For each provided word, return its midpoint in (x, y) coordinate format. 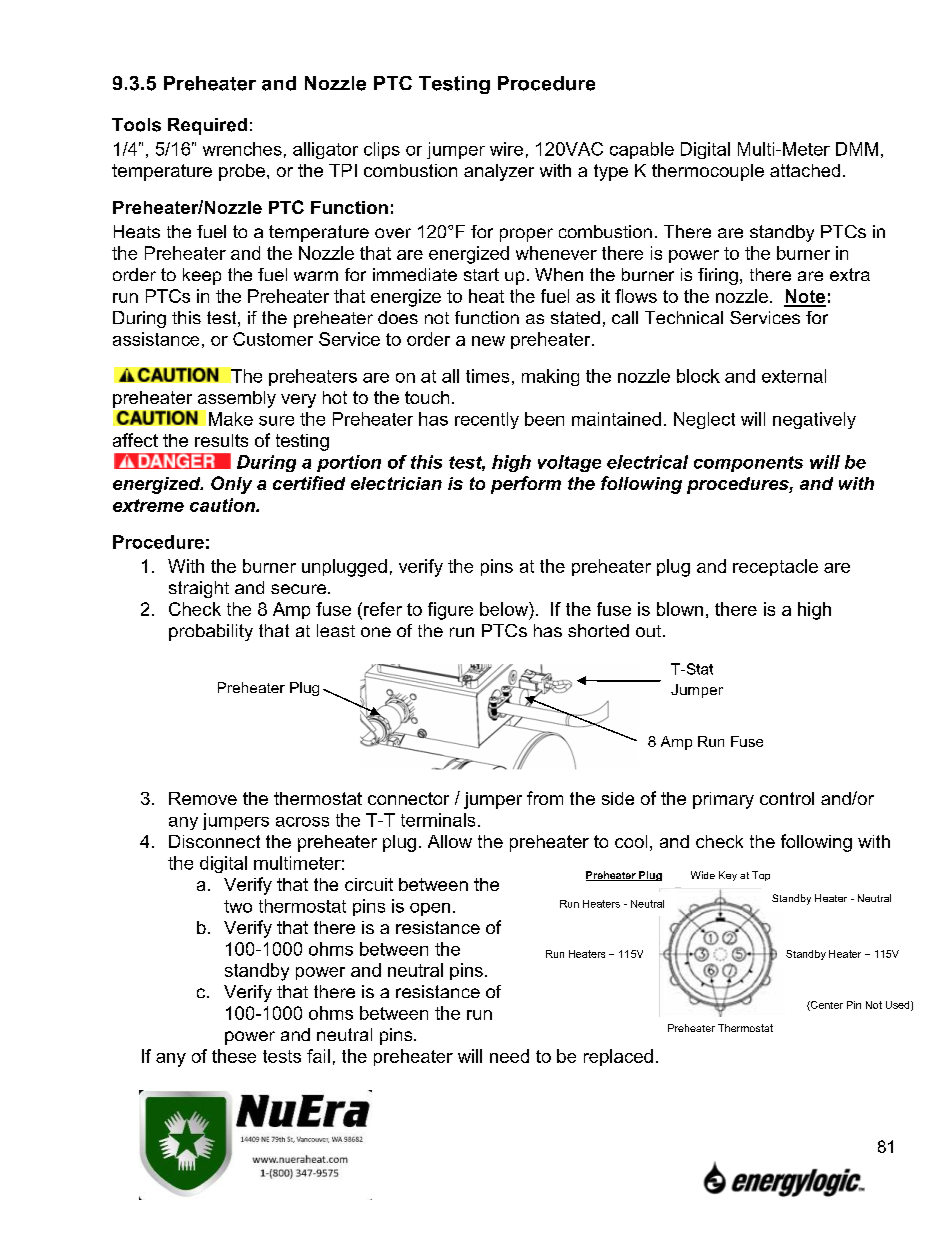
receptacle (775, 567)
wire (506, 149)
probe (242, 172)
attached (805, 170)
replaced (618, 1057)
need (509, 1056)
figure (450, 611)
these (234, 1056)
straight (199, 589)
